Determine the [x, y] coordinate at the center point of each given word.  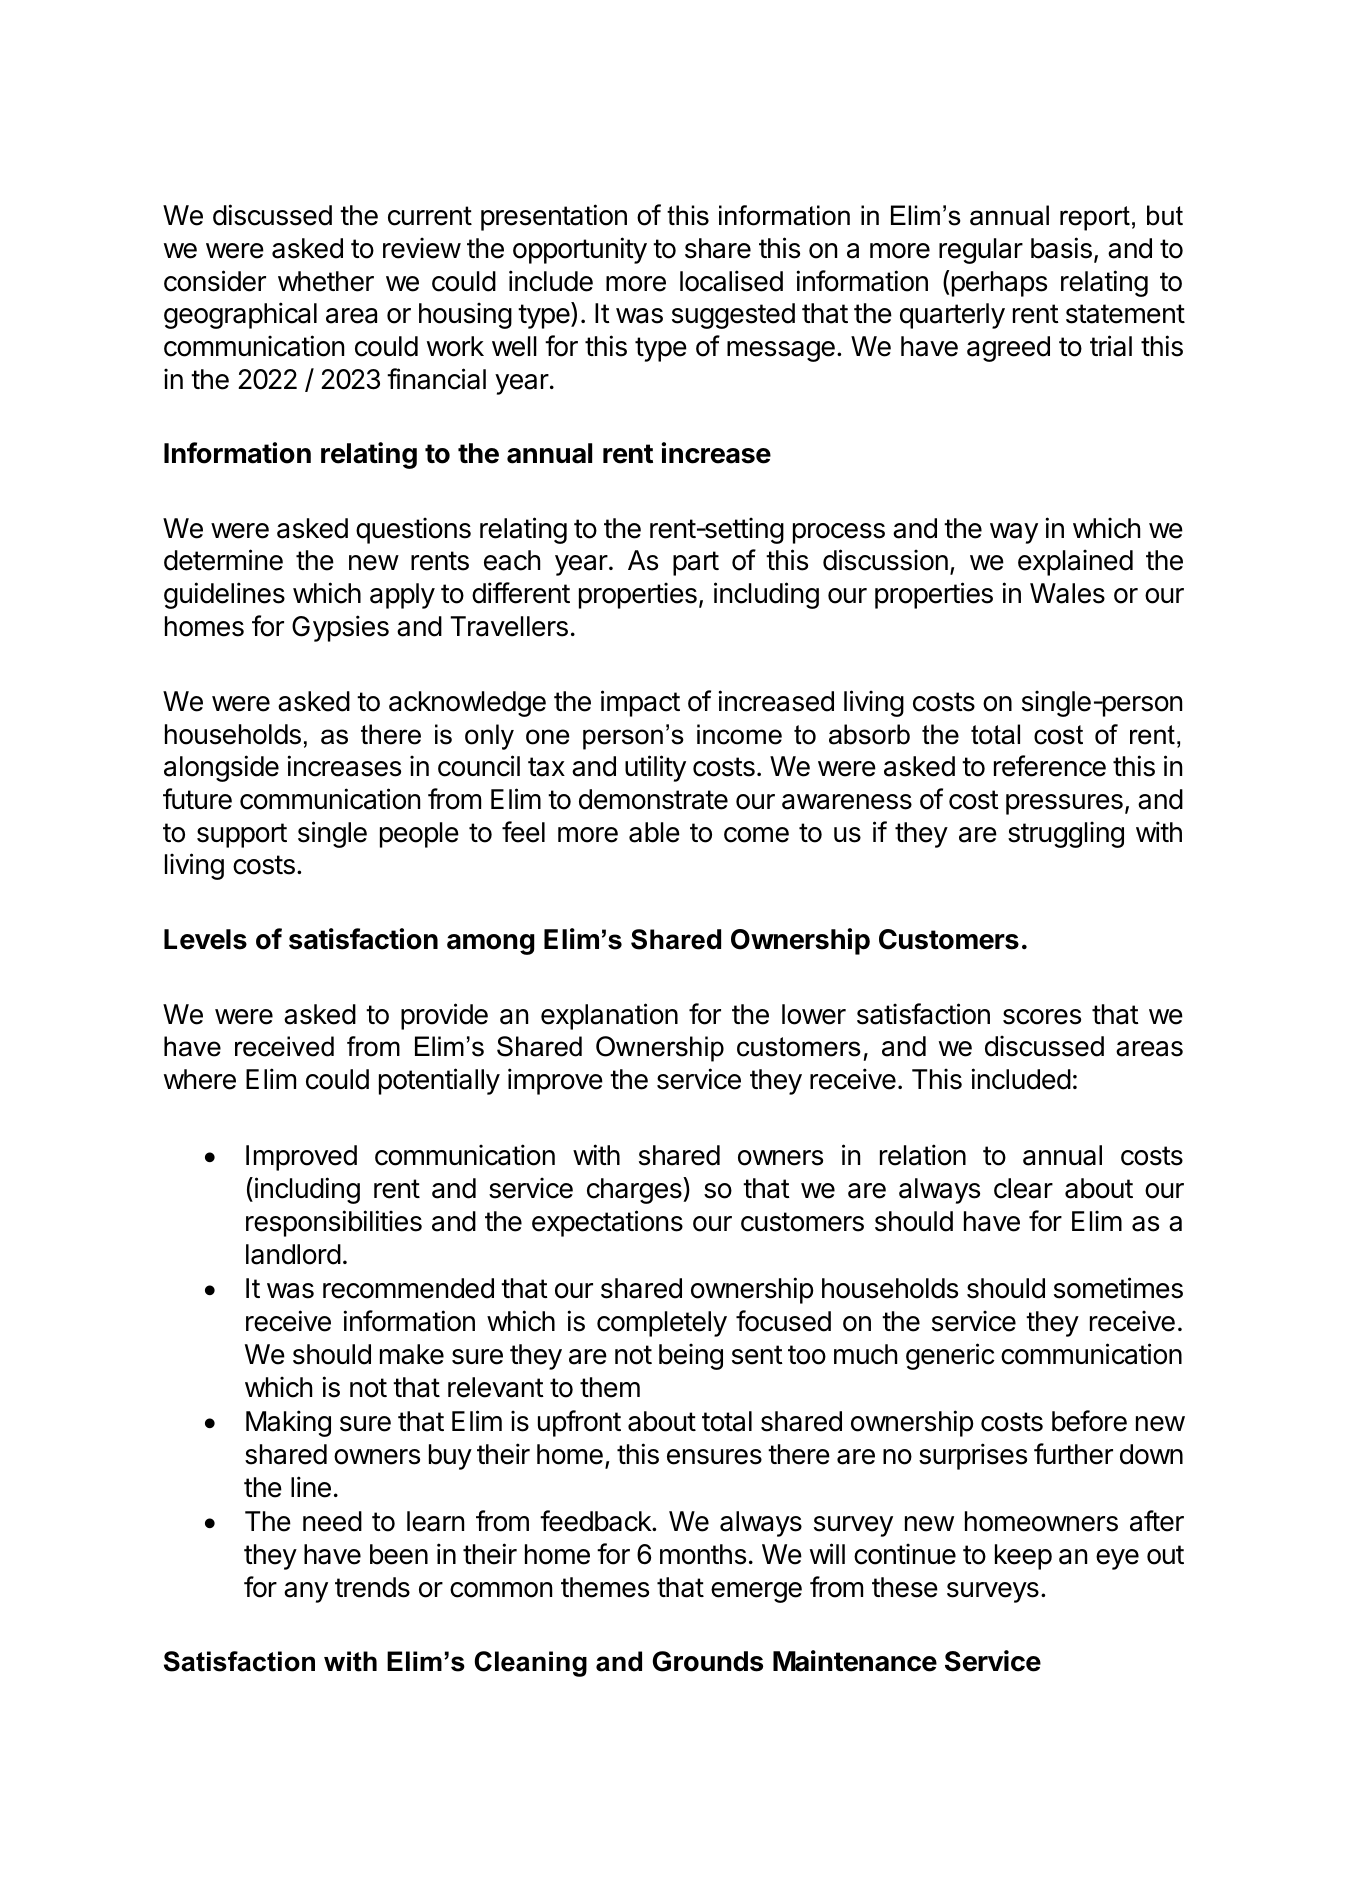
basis [1061, 248]
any [306, 1592]
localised [731, 281]
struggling [1066, 834]
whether [326, 281]
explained [1075, 562]
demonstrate [653, 799]
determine [223, 560]
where [200, 1079]
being [691, 1356]
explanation [609, 1016]
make [412, 1354]
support [242, 835]
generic [950, 1356]
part [696, 563]
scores [1042, 1017]
